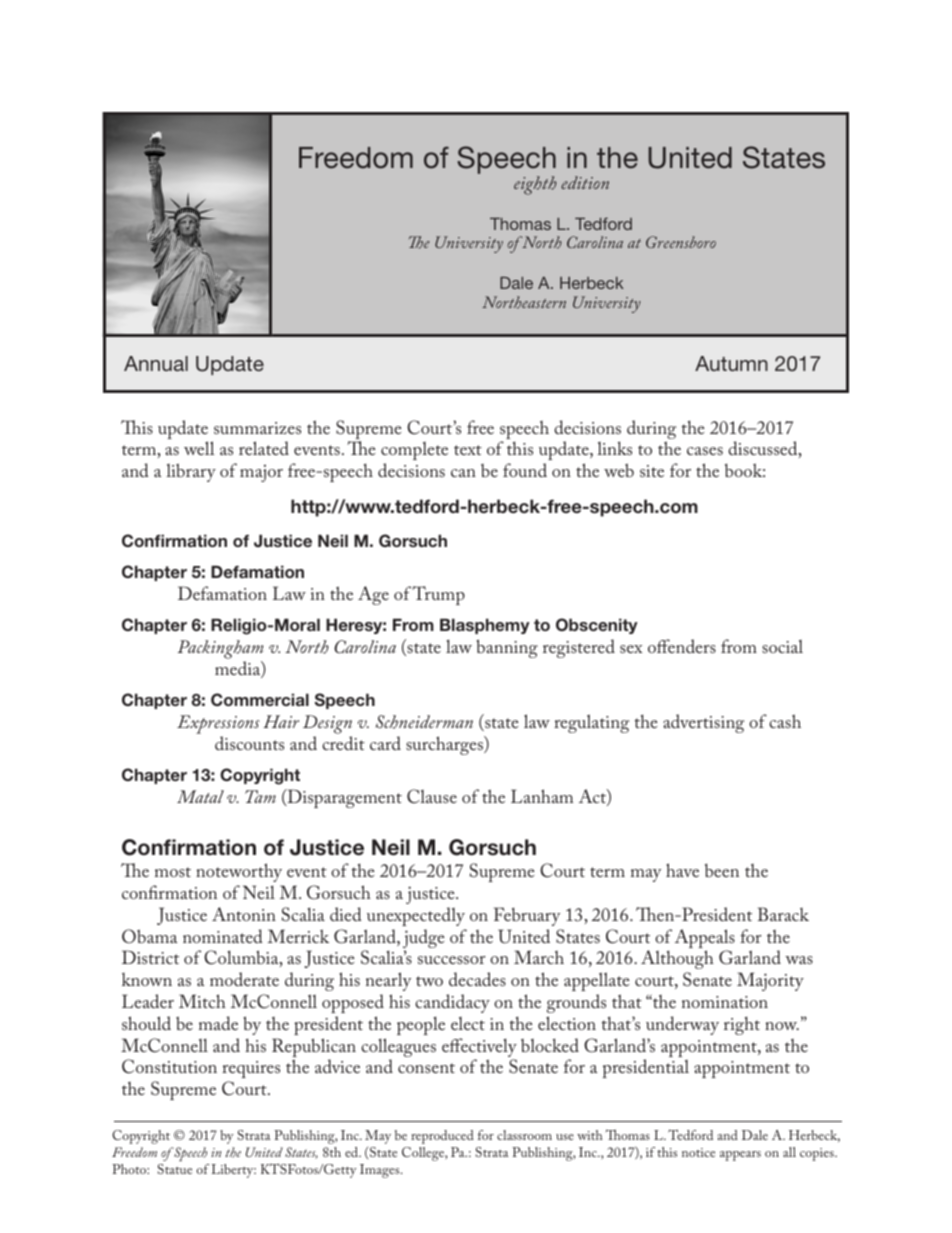 The image size is (952, 1233). What do you see at coordinates (199, 448) in the screenshot?
I see `well` at bounding box center [199, 448].
